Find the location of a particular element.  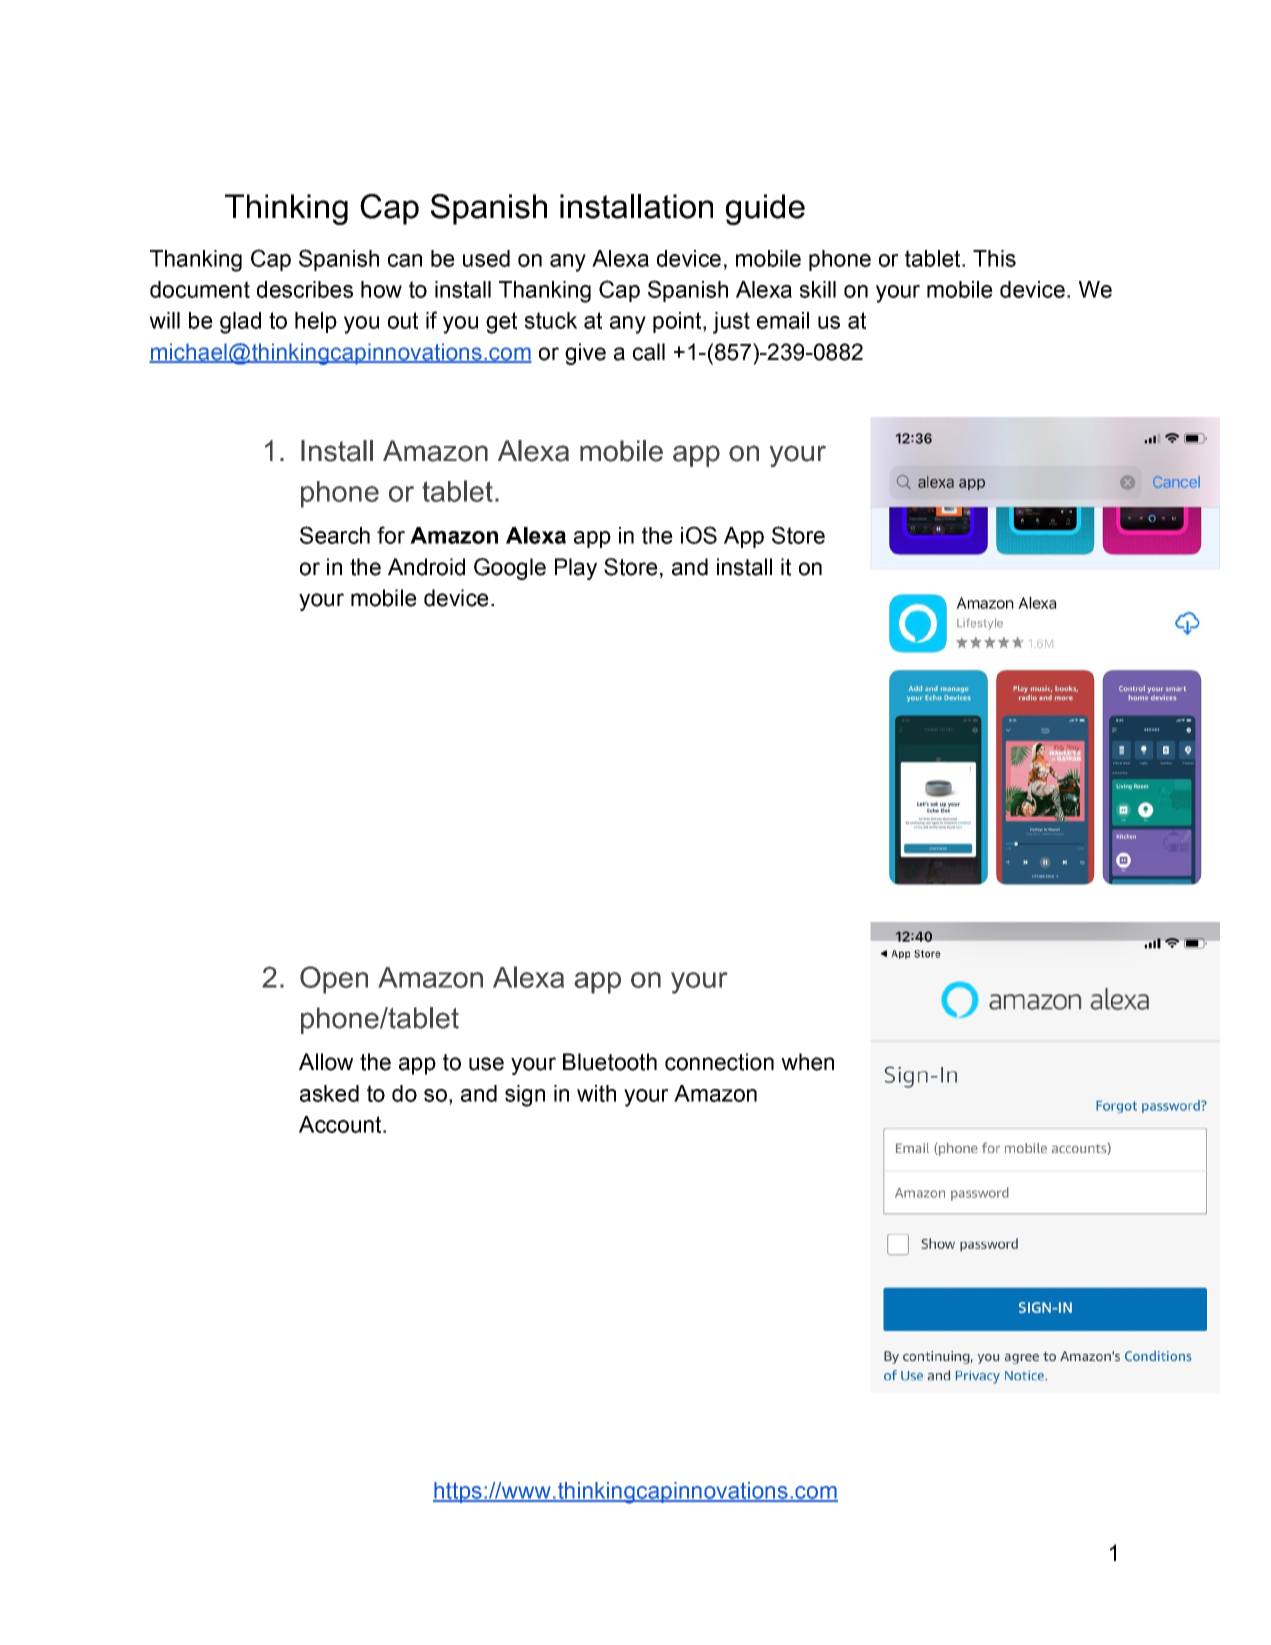

Play is located at coordinates (576, 569).
